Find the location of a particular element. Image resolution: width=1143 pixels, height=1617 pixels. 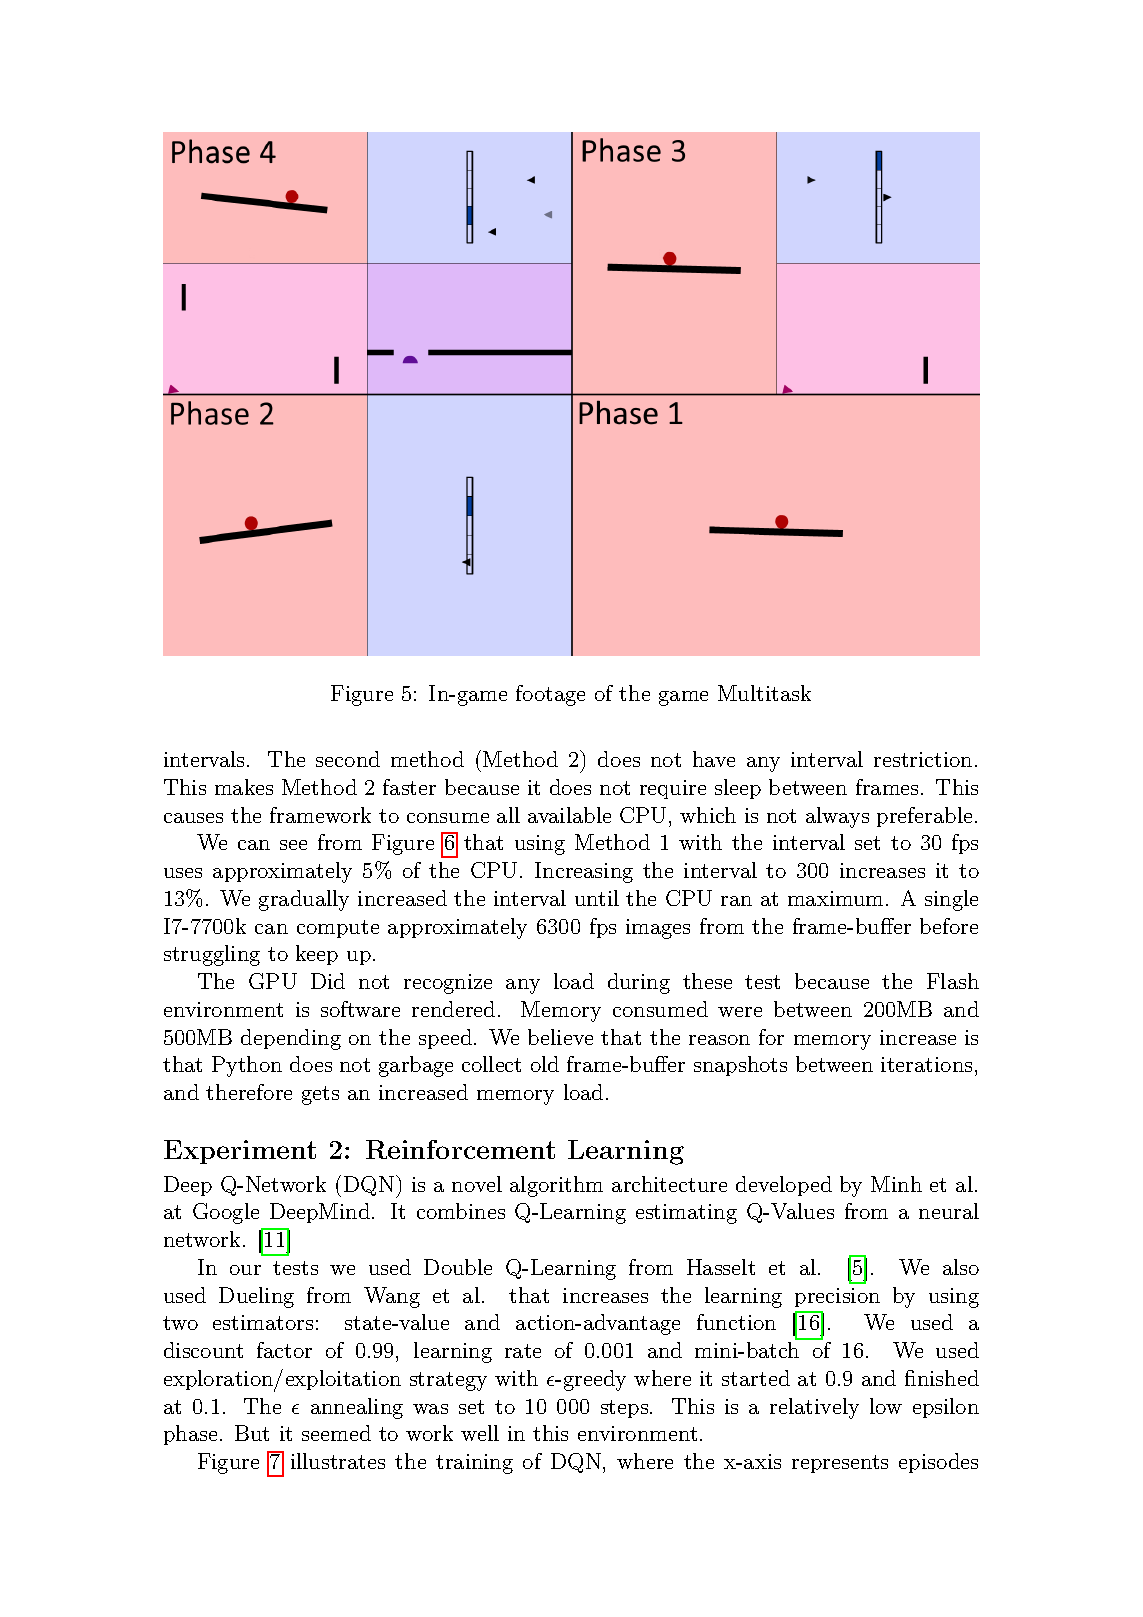

iterations is located at coordinates (926, 1064).
